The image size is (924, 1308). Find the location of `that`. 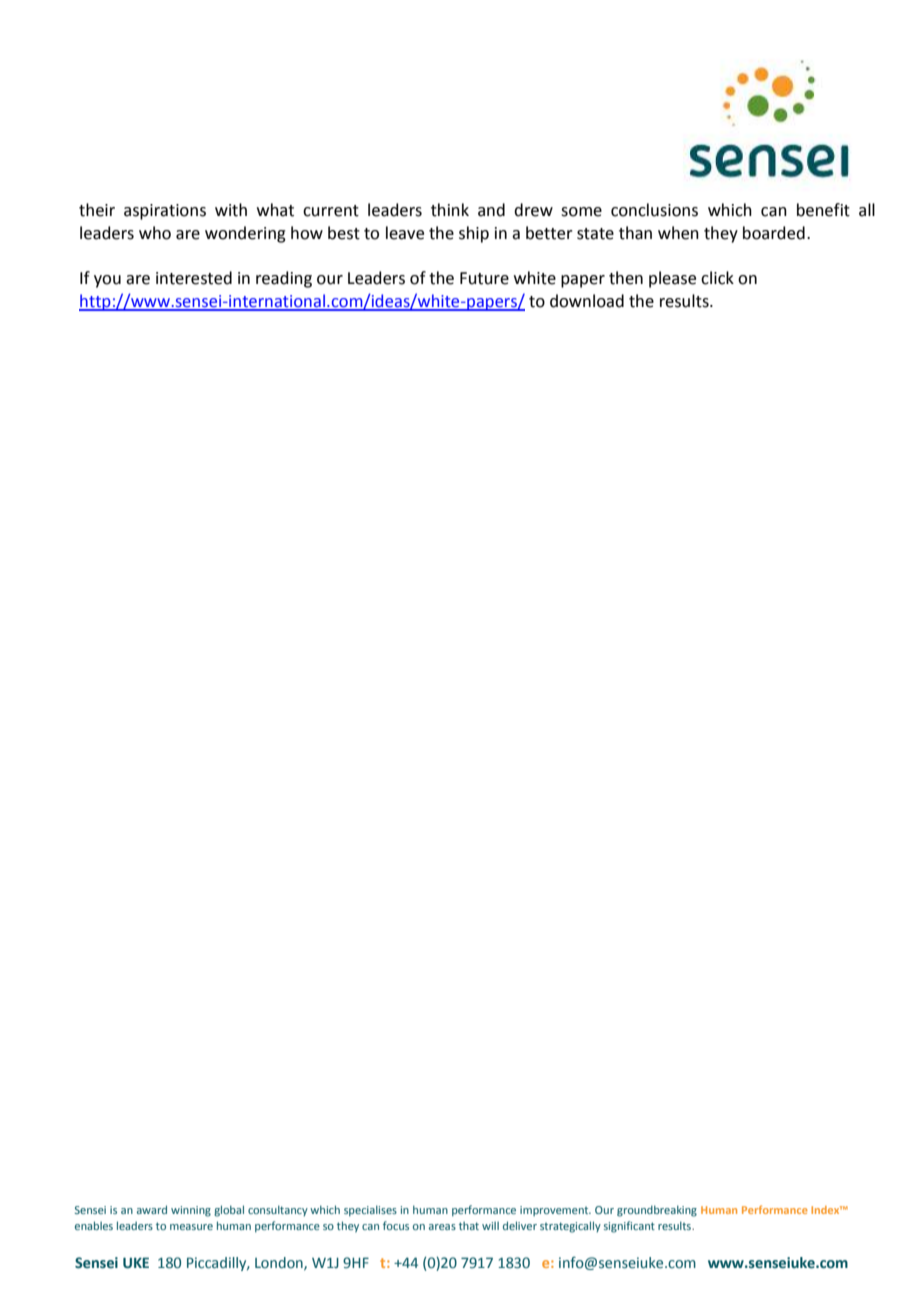

that is located at coordinates (469, 1226).
